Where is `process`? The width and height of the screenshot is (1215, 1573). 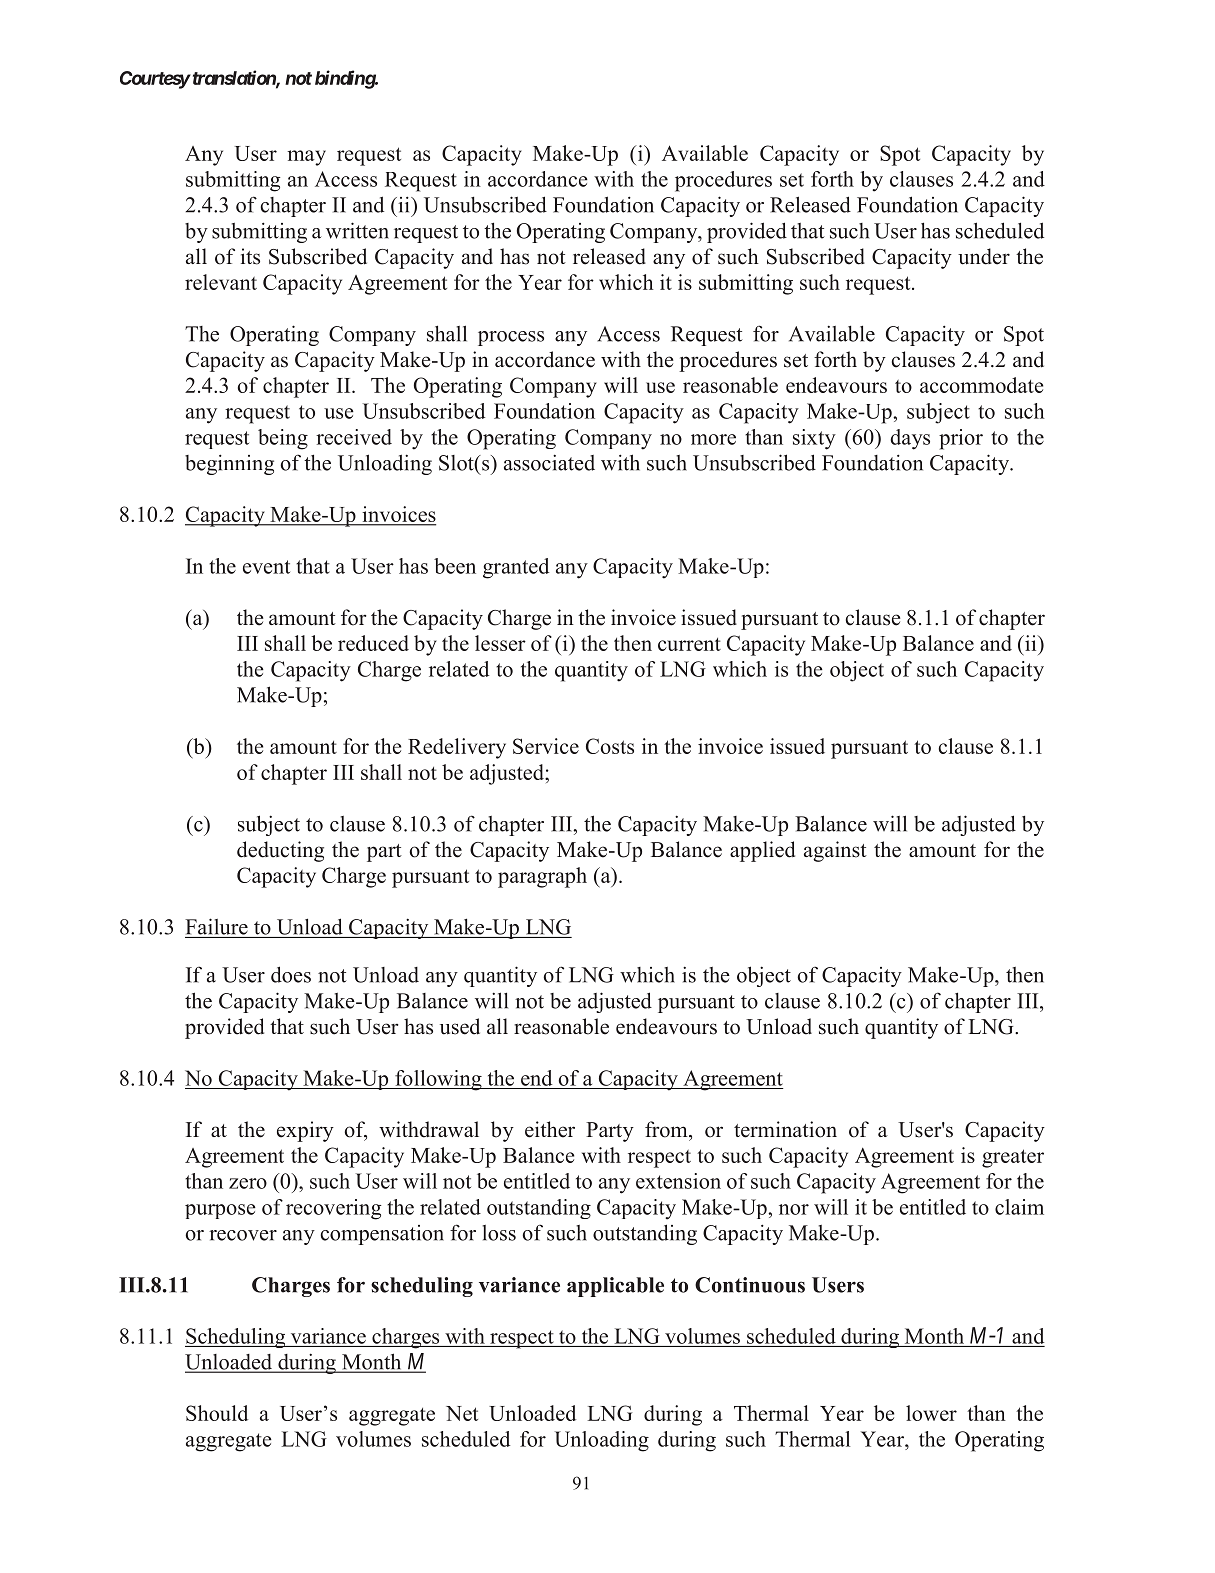 process is located at coordinates (511, 338).
